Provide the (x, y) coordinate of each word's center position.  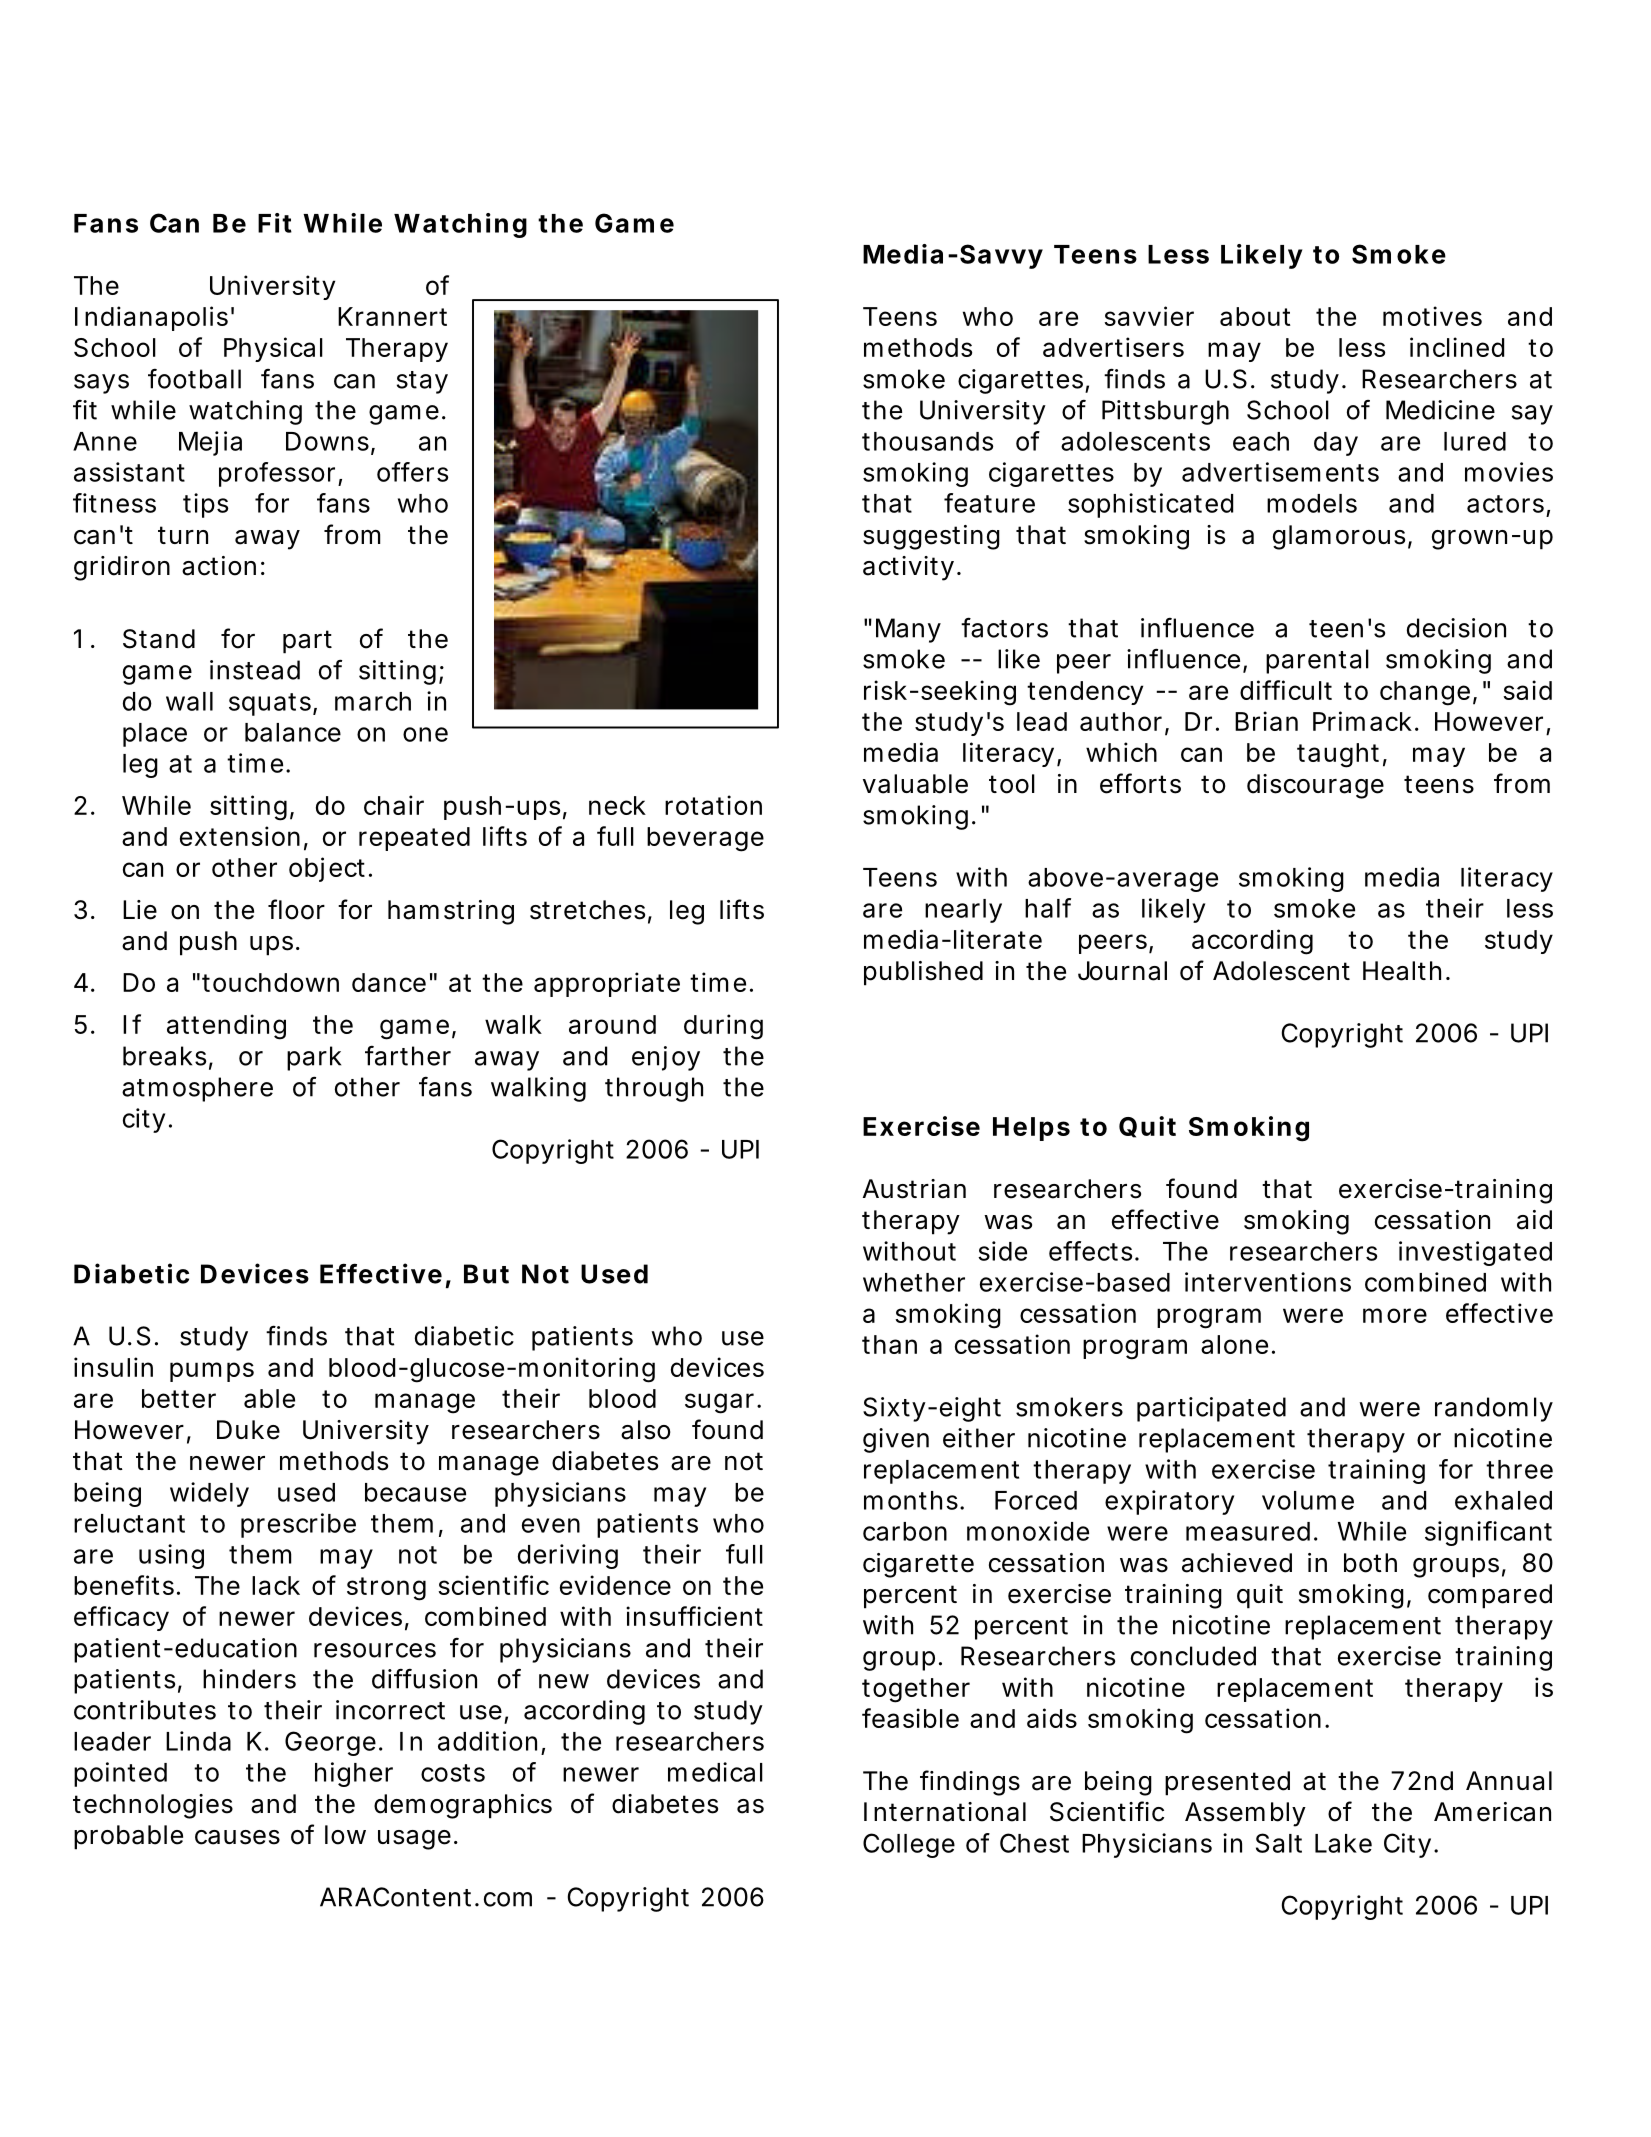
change (1425, 693)
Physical (273, 349)
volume (1308, 1500)
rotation (713, 805)
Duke (248, 1430)
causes (237, 1837)
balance (293, 732)
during (723, 1027)
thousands (927, 441)
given (896, 1440)
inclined (1457, 347)
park (314, 1058)
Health (1402, 971)
